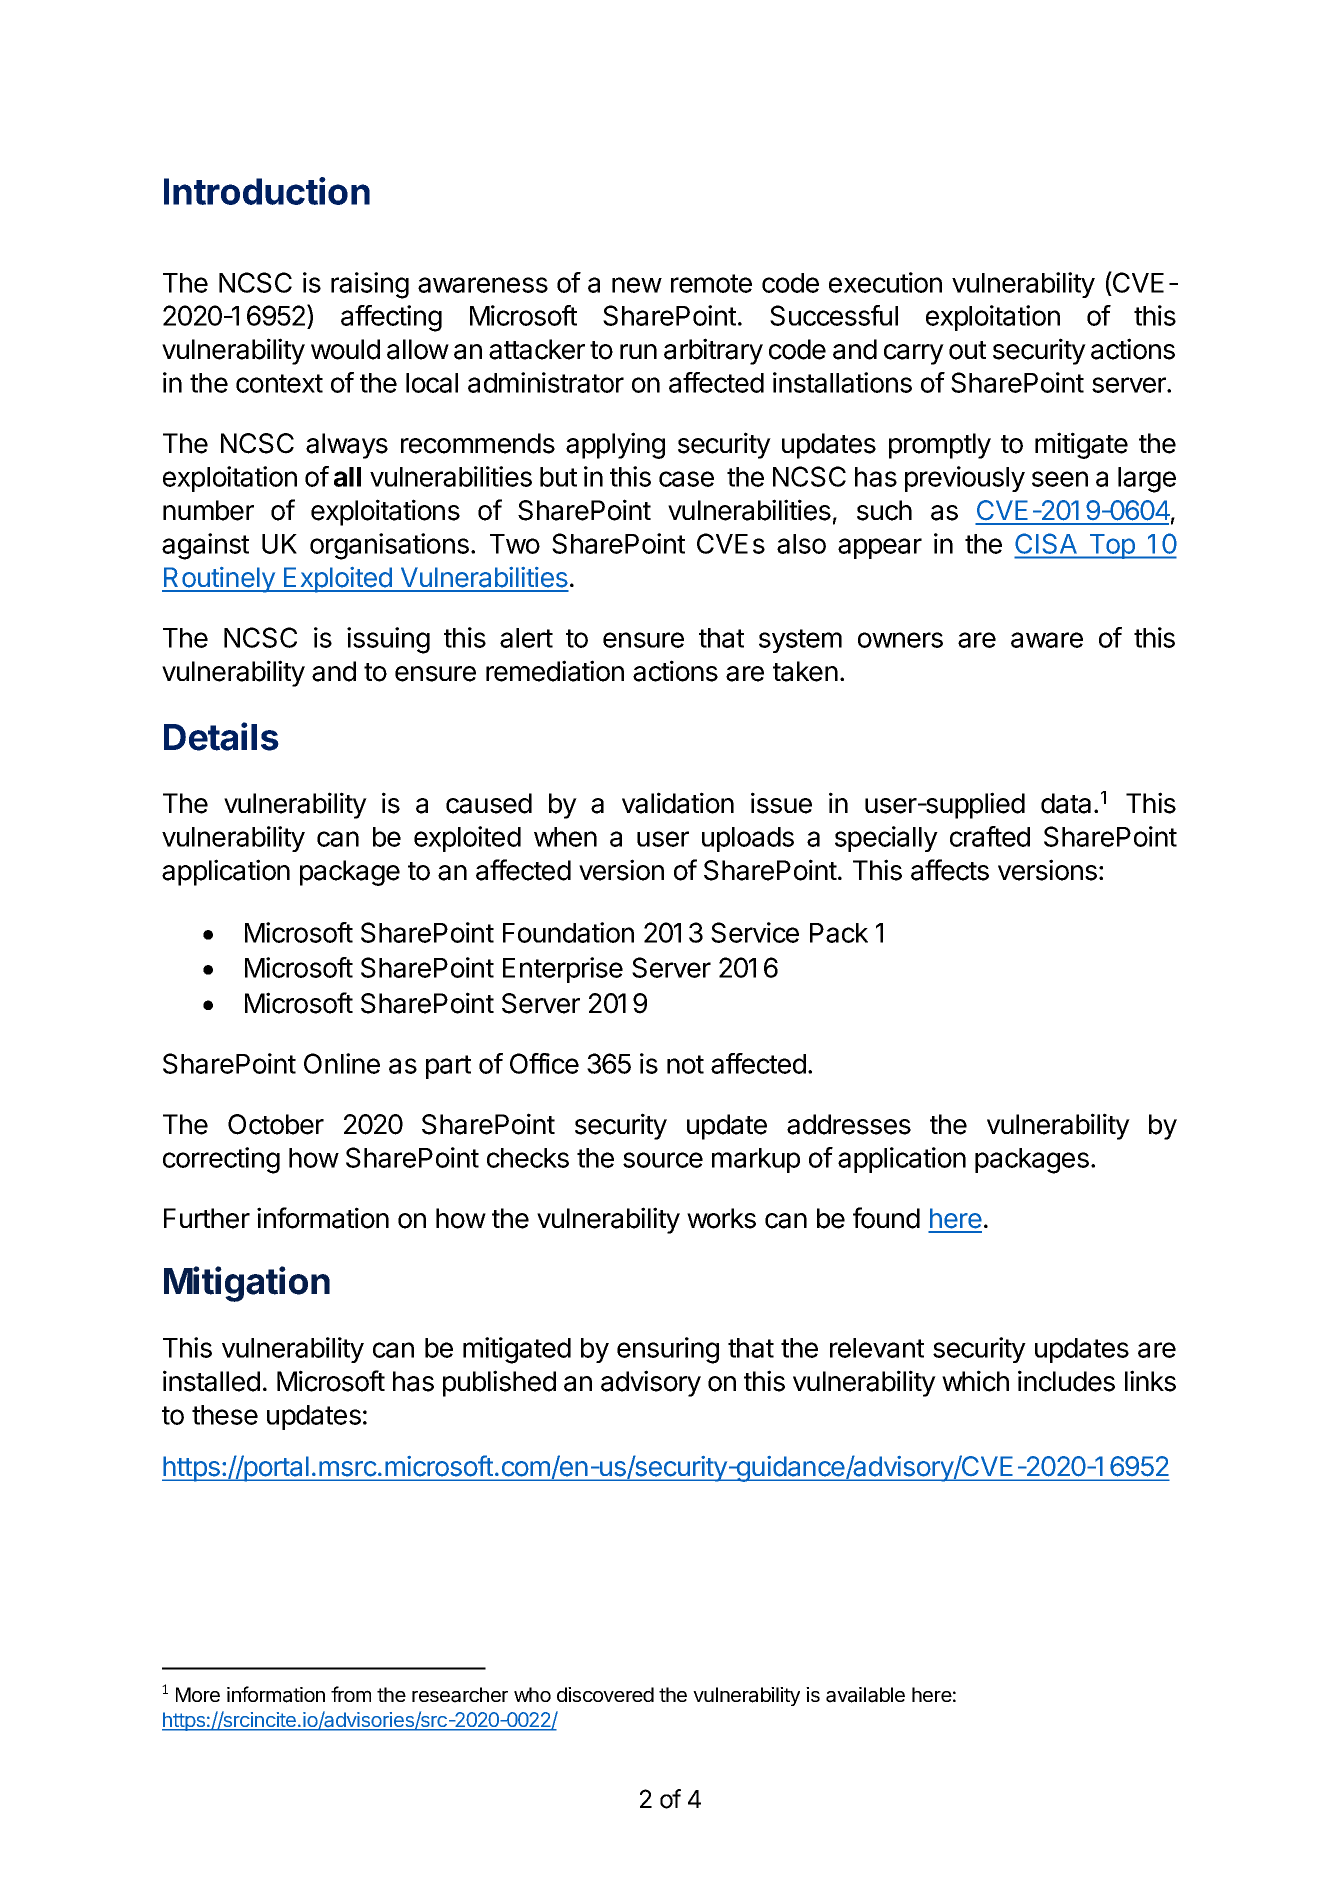  I want to click on discovered, so click(605, 1694).
